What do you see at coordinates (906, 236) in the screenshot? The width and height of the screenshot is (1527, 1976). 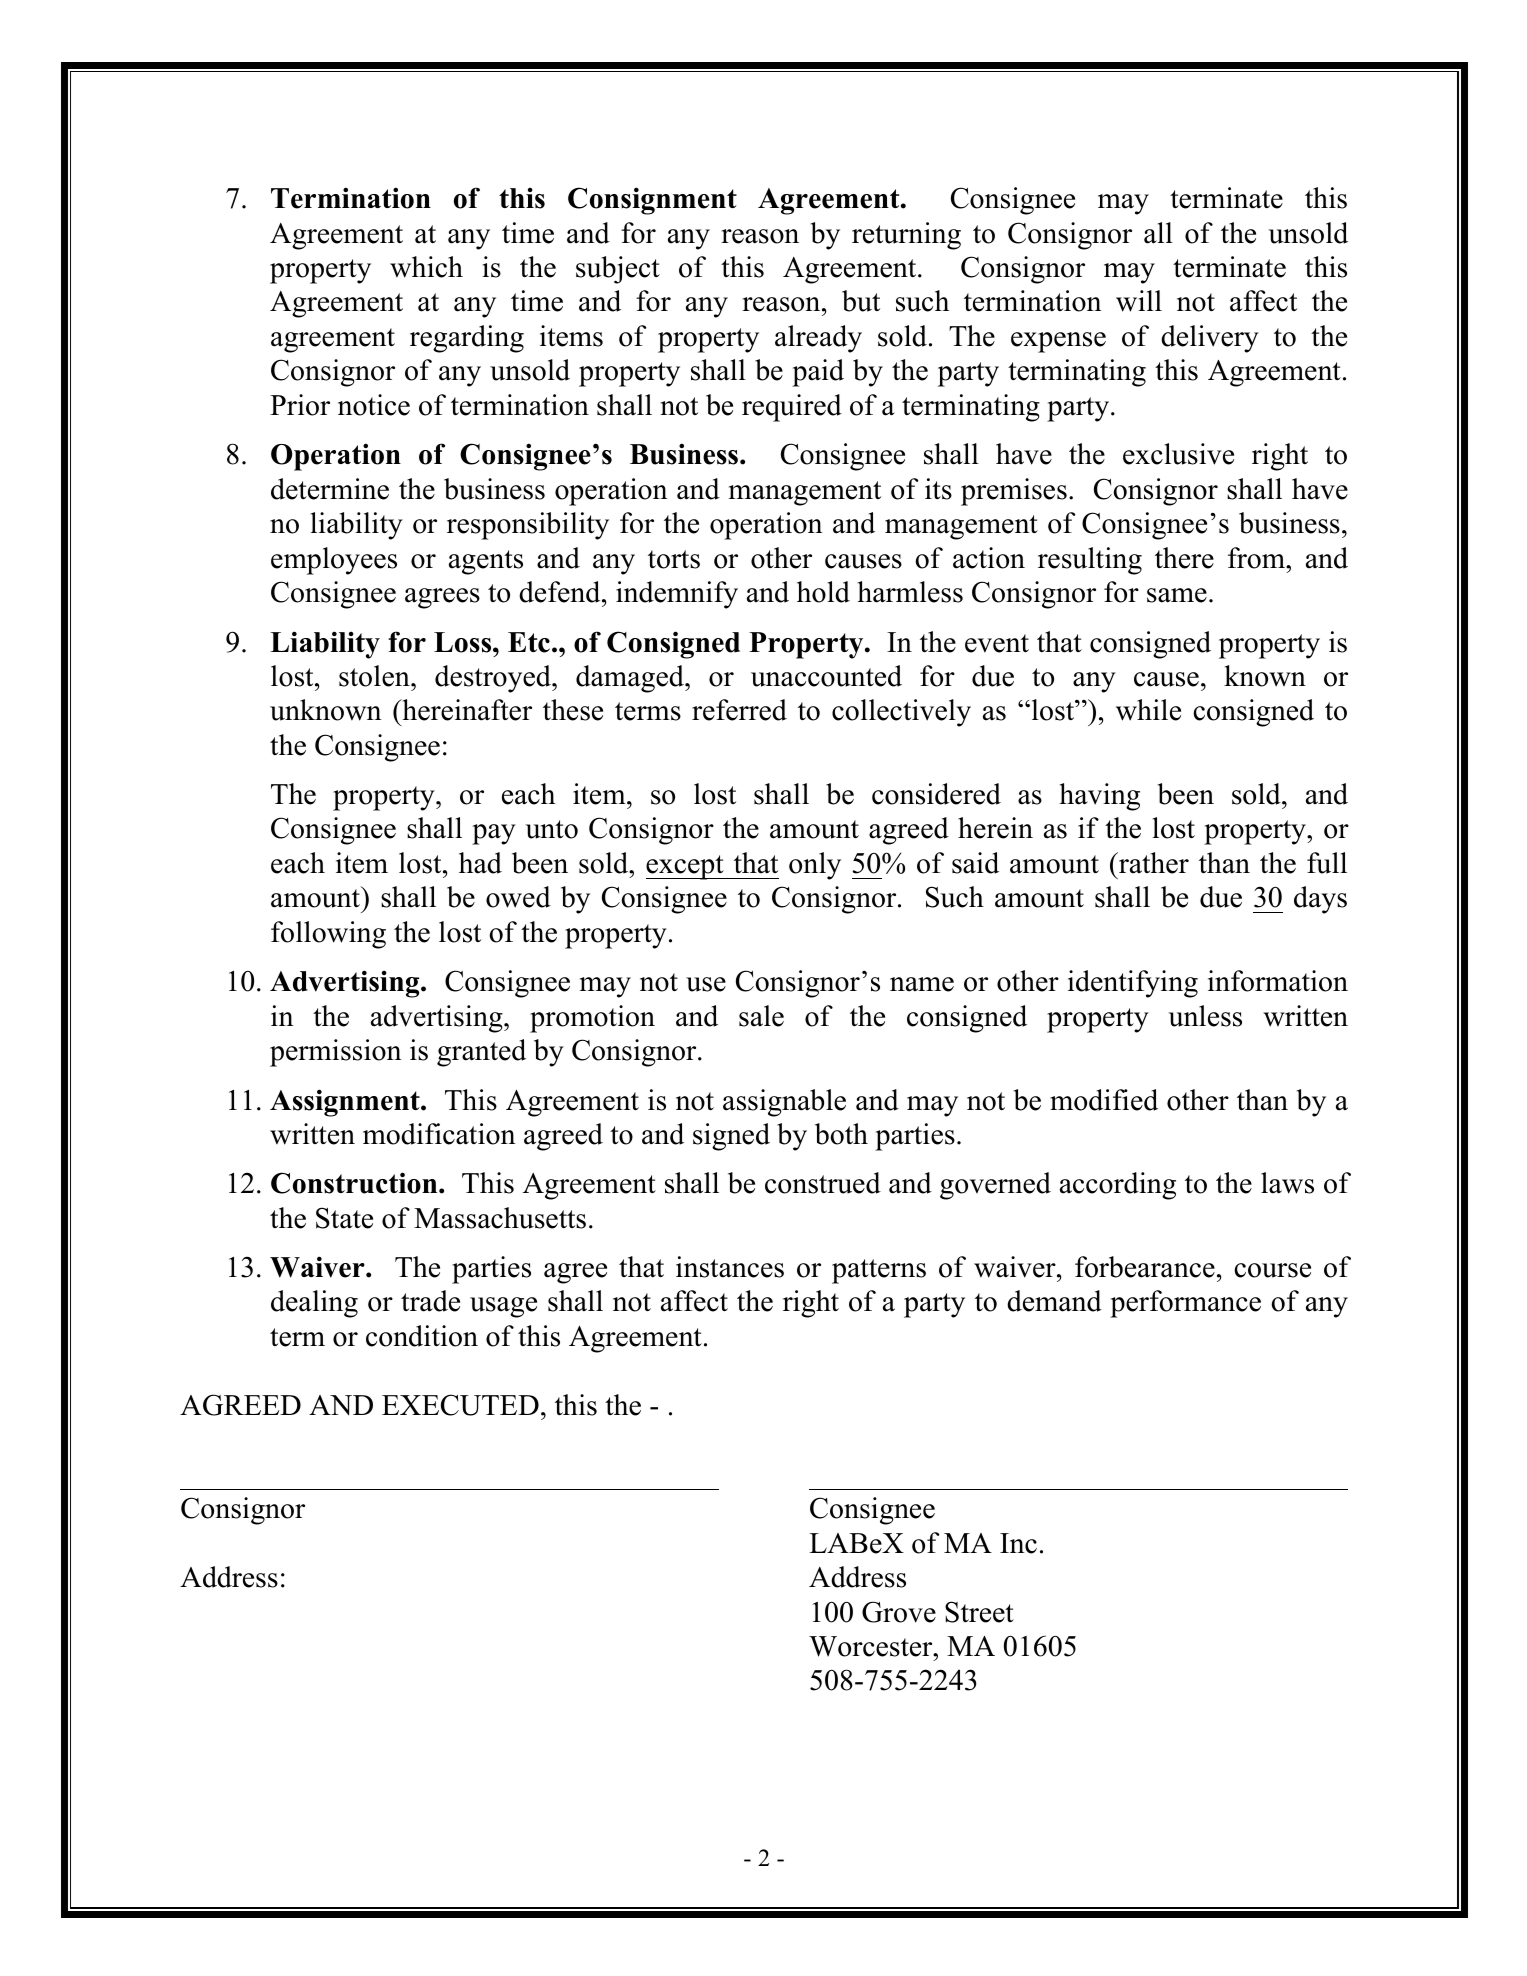 I see `returning` at bounding box center [906, 236].
